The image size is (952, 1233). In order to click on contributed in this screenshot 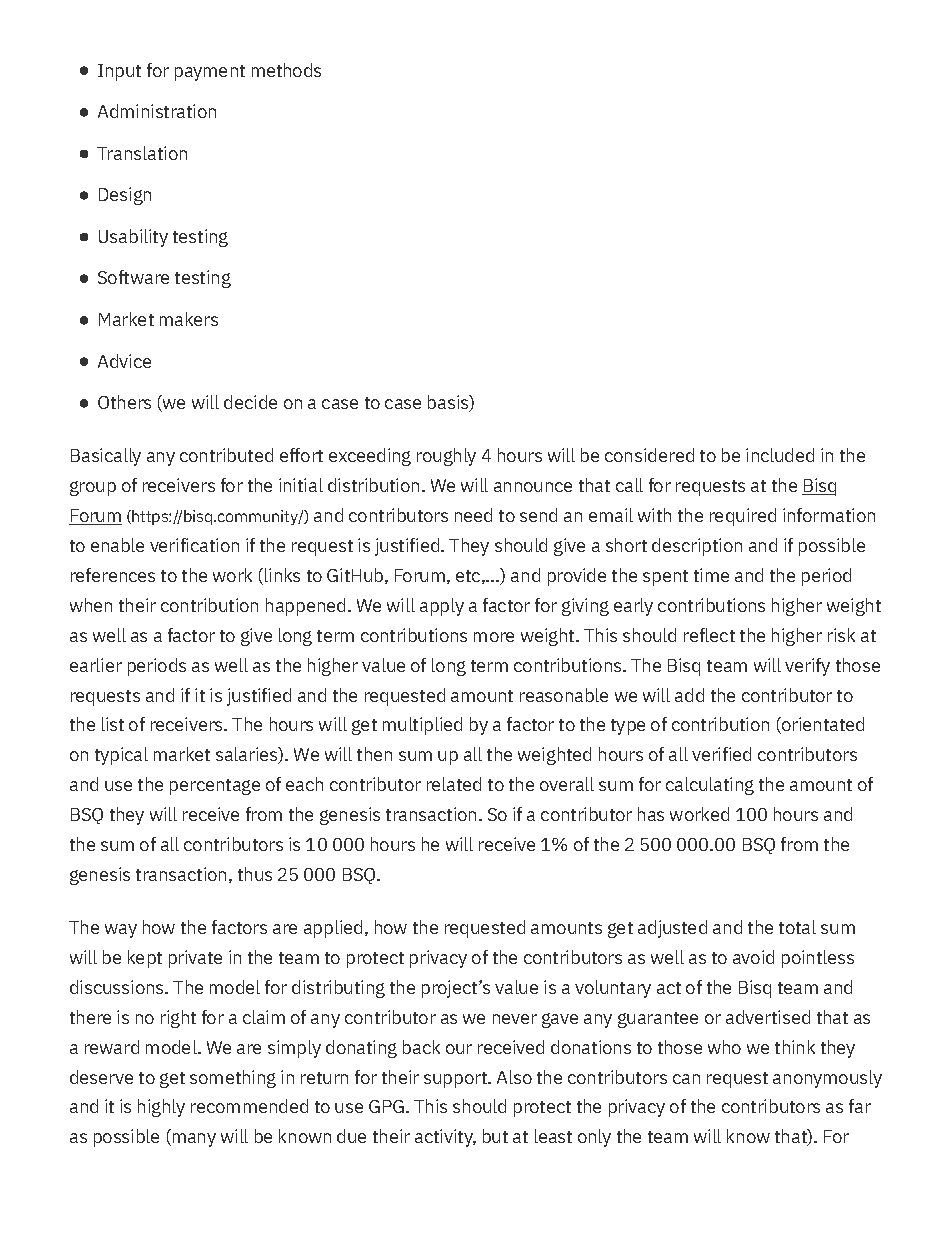, I will do `click(226, 455)`.
